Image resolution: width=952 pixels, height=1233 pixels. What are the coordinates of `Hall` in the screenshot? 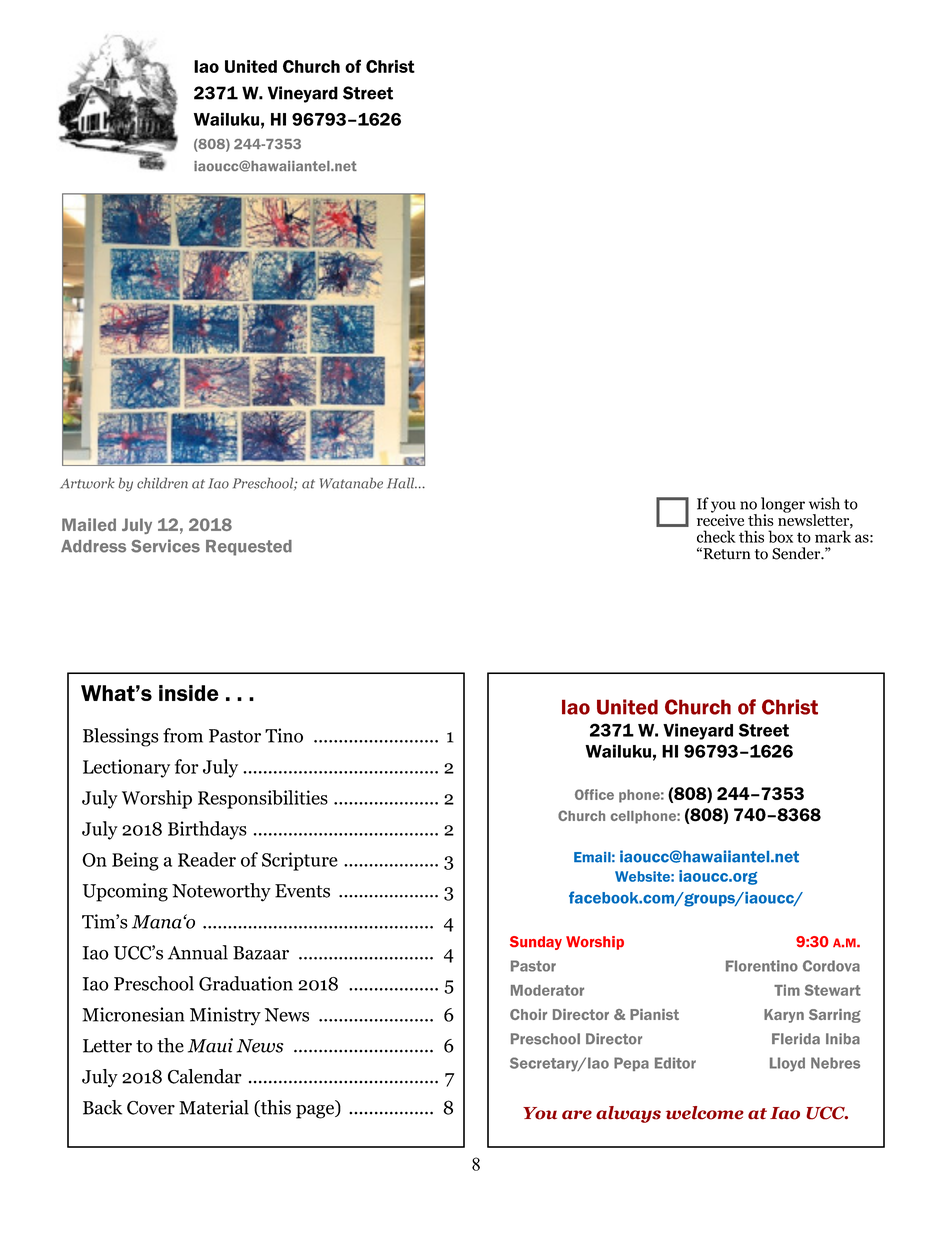 It's located at (402, 483).
